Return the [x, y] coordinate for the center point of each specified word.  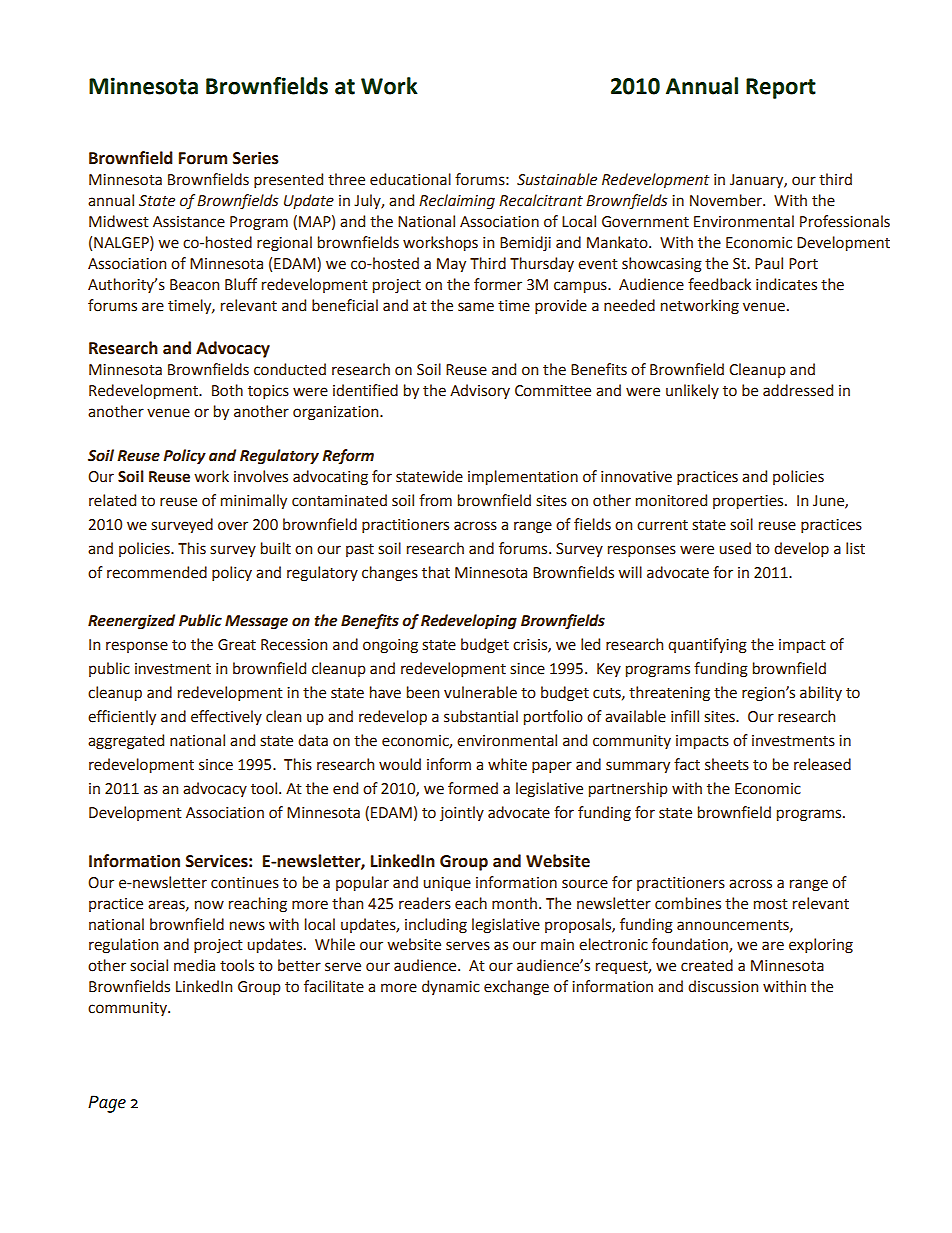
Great [237, 645]
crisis [531, 645]
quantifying [707, 646]
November [727, 200]
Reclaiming [457, 202]
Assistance [189, 222]
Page [107, 1104]
